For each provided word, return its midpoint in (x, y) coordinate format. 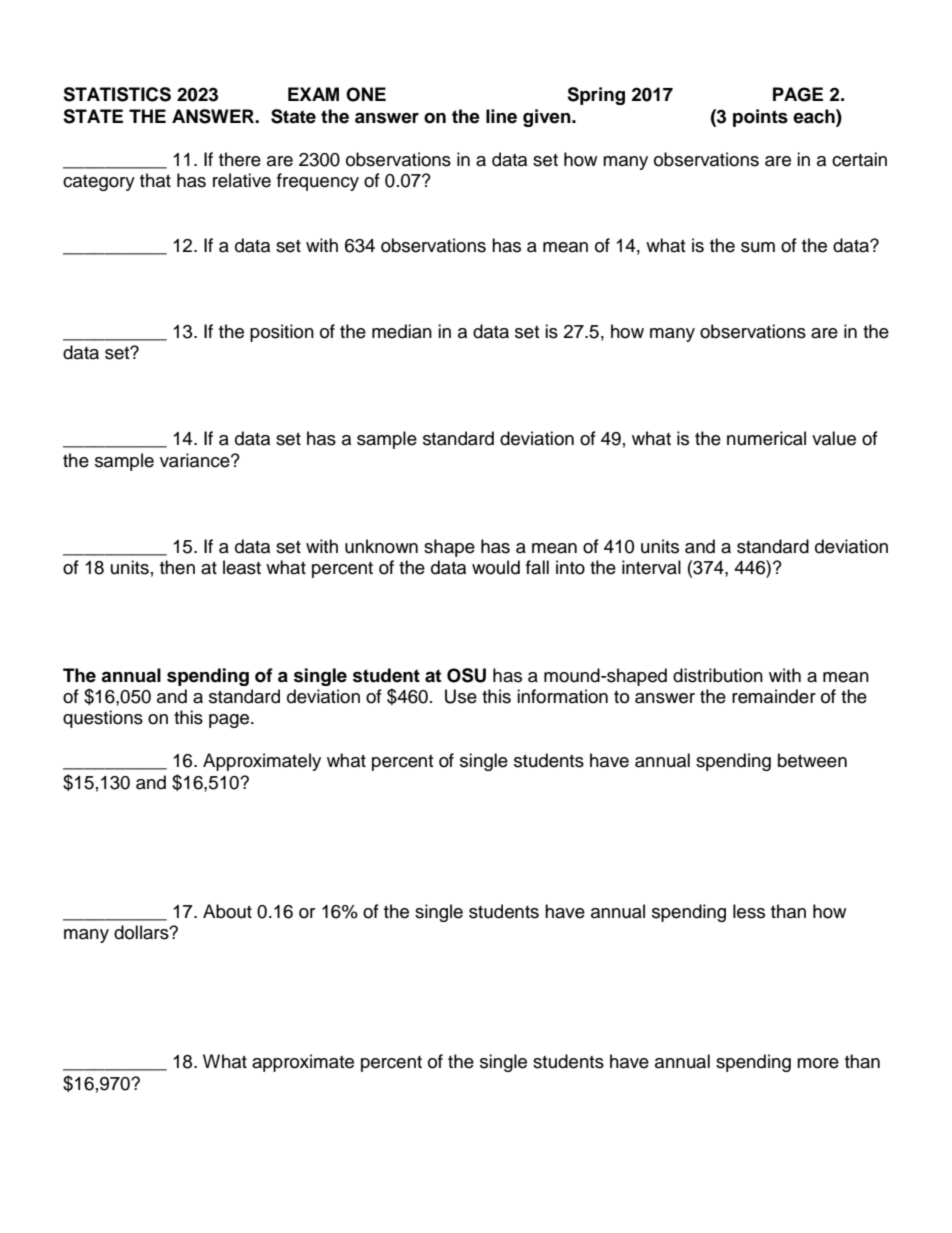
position (282, 333)
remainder (774, 696)
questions (103, 719)
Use (461, 696)
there (240, 159)
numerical (766, 438)
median (402, 331)
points (760, 118)
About (227, 911)
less (749, 911)
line (501, 116)
